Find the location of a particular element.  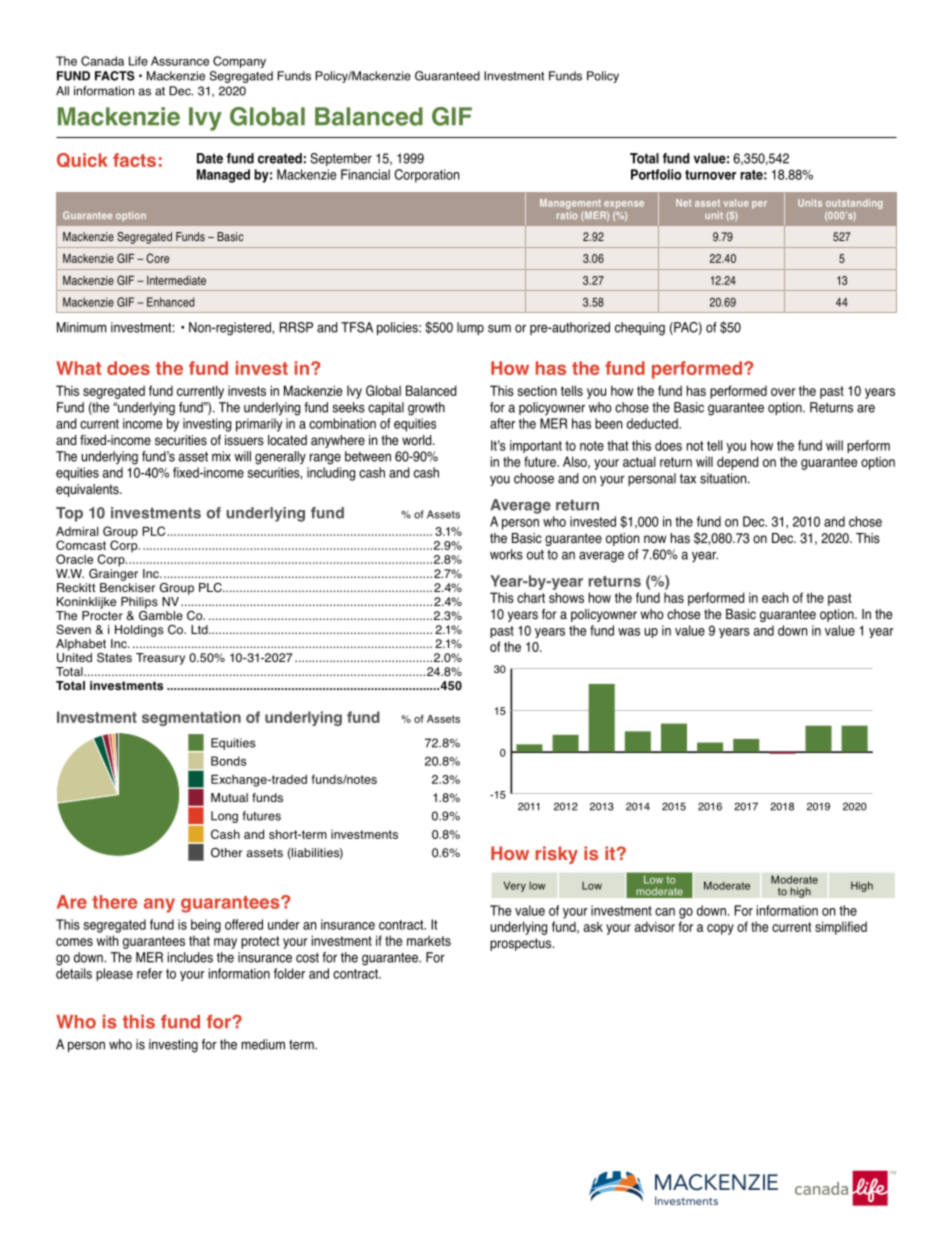

depend is located at coordinates (737, 463).
